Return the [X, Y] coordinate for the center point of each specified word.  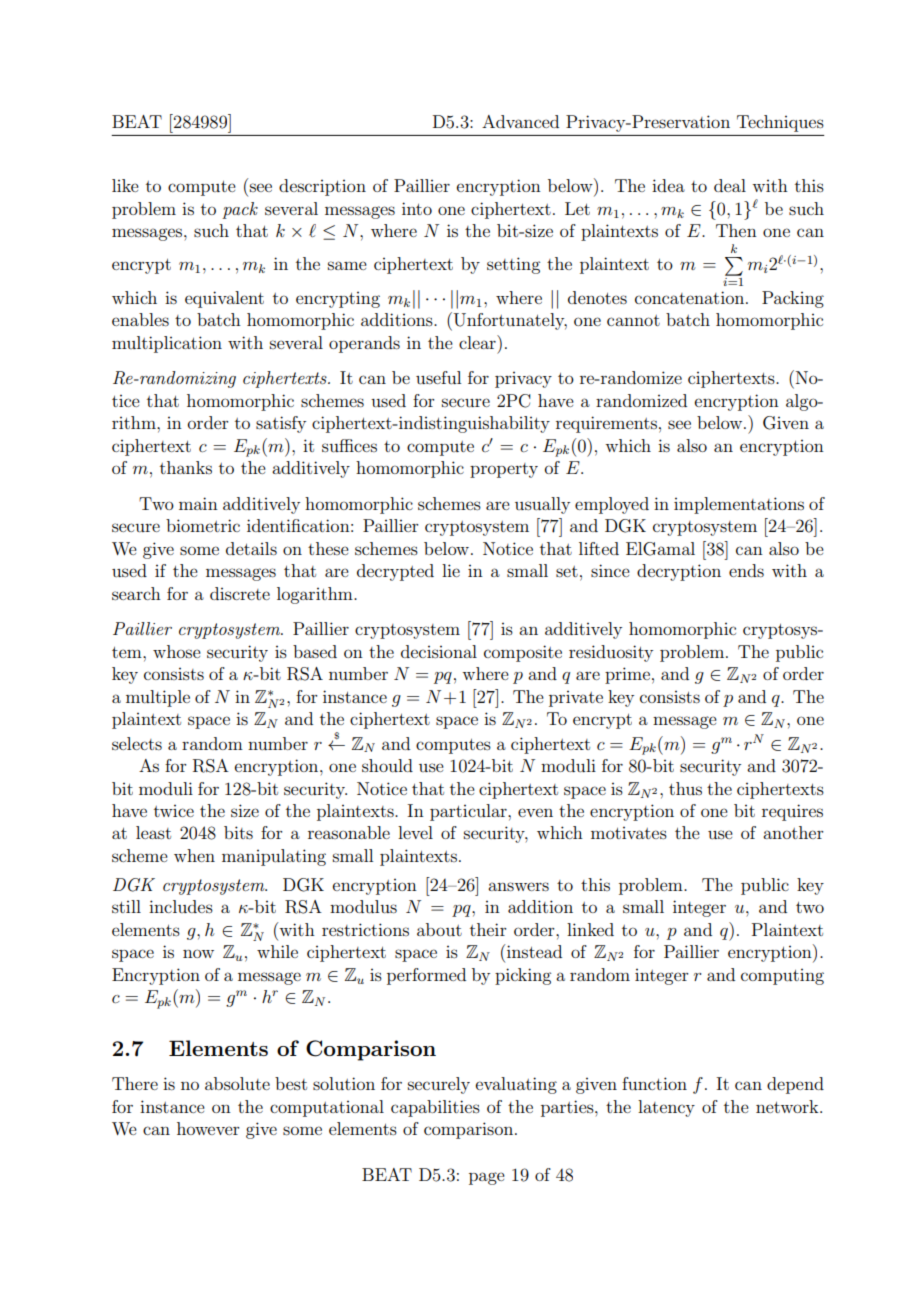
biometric [203, 525]
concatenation [691, 297]
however [208, 1128]
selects [137, 743]
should [387, 765]
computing [782, 977]
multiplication [167, 344]
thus [685, 788]
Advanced [520, 121]
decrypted [395, 572]
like [125, 185]
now [198, 953]
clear [478, 342]
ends [746, 570]
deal [730, 185]
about [439, 929]
